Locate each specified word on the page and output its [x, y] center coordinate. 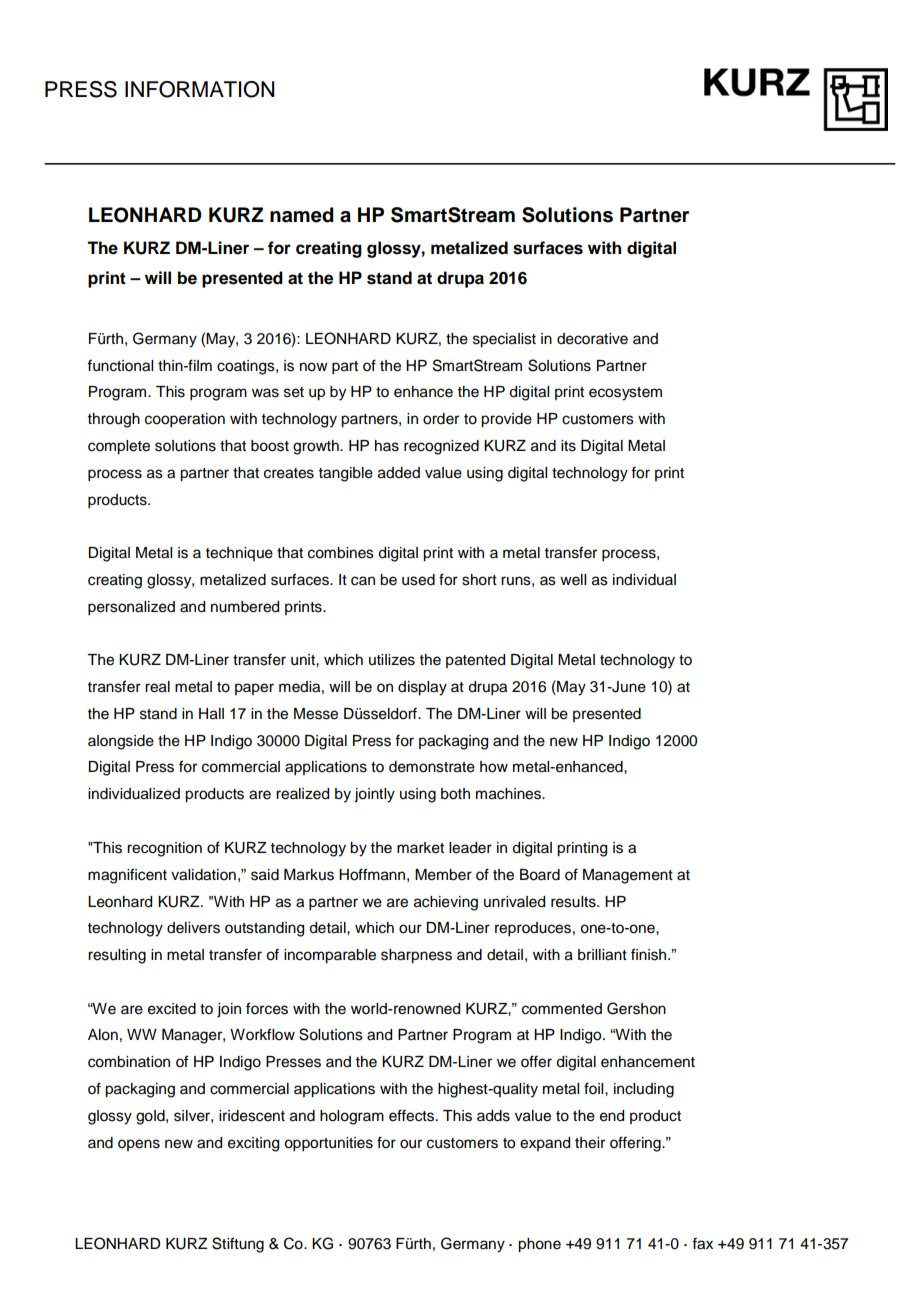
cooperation [185, 420]
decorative [592, 339]
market [420, 848]
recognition [164, 849]
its [568, 446]
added [399, 473]
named [302, 215]
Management [628, 876]
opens [139, 1145]
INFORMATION [200, 89]
